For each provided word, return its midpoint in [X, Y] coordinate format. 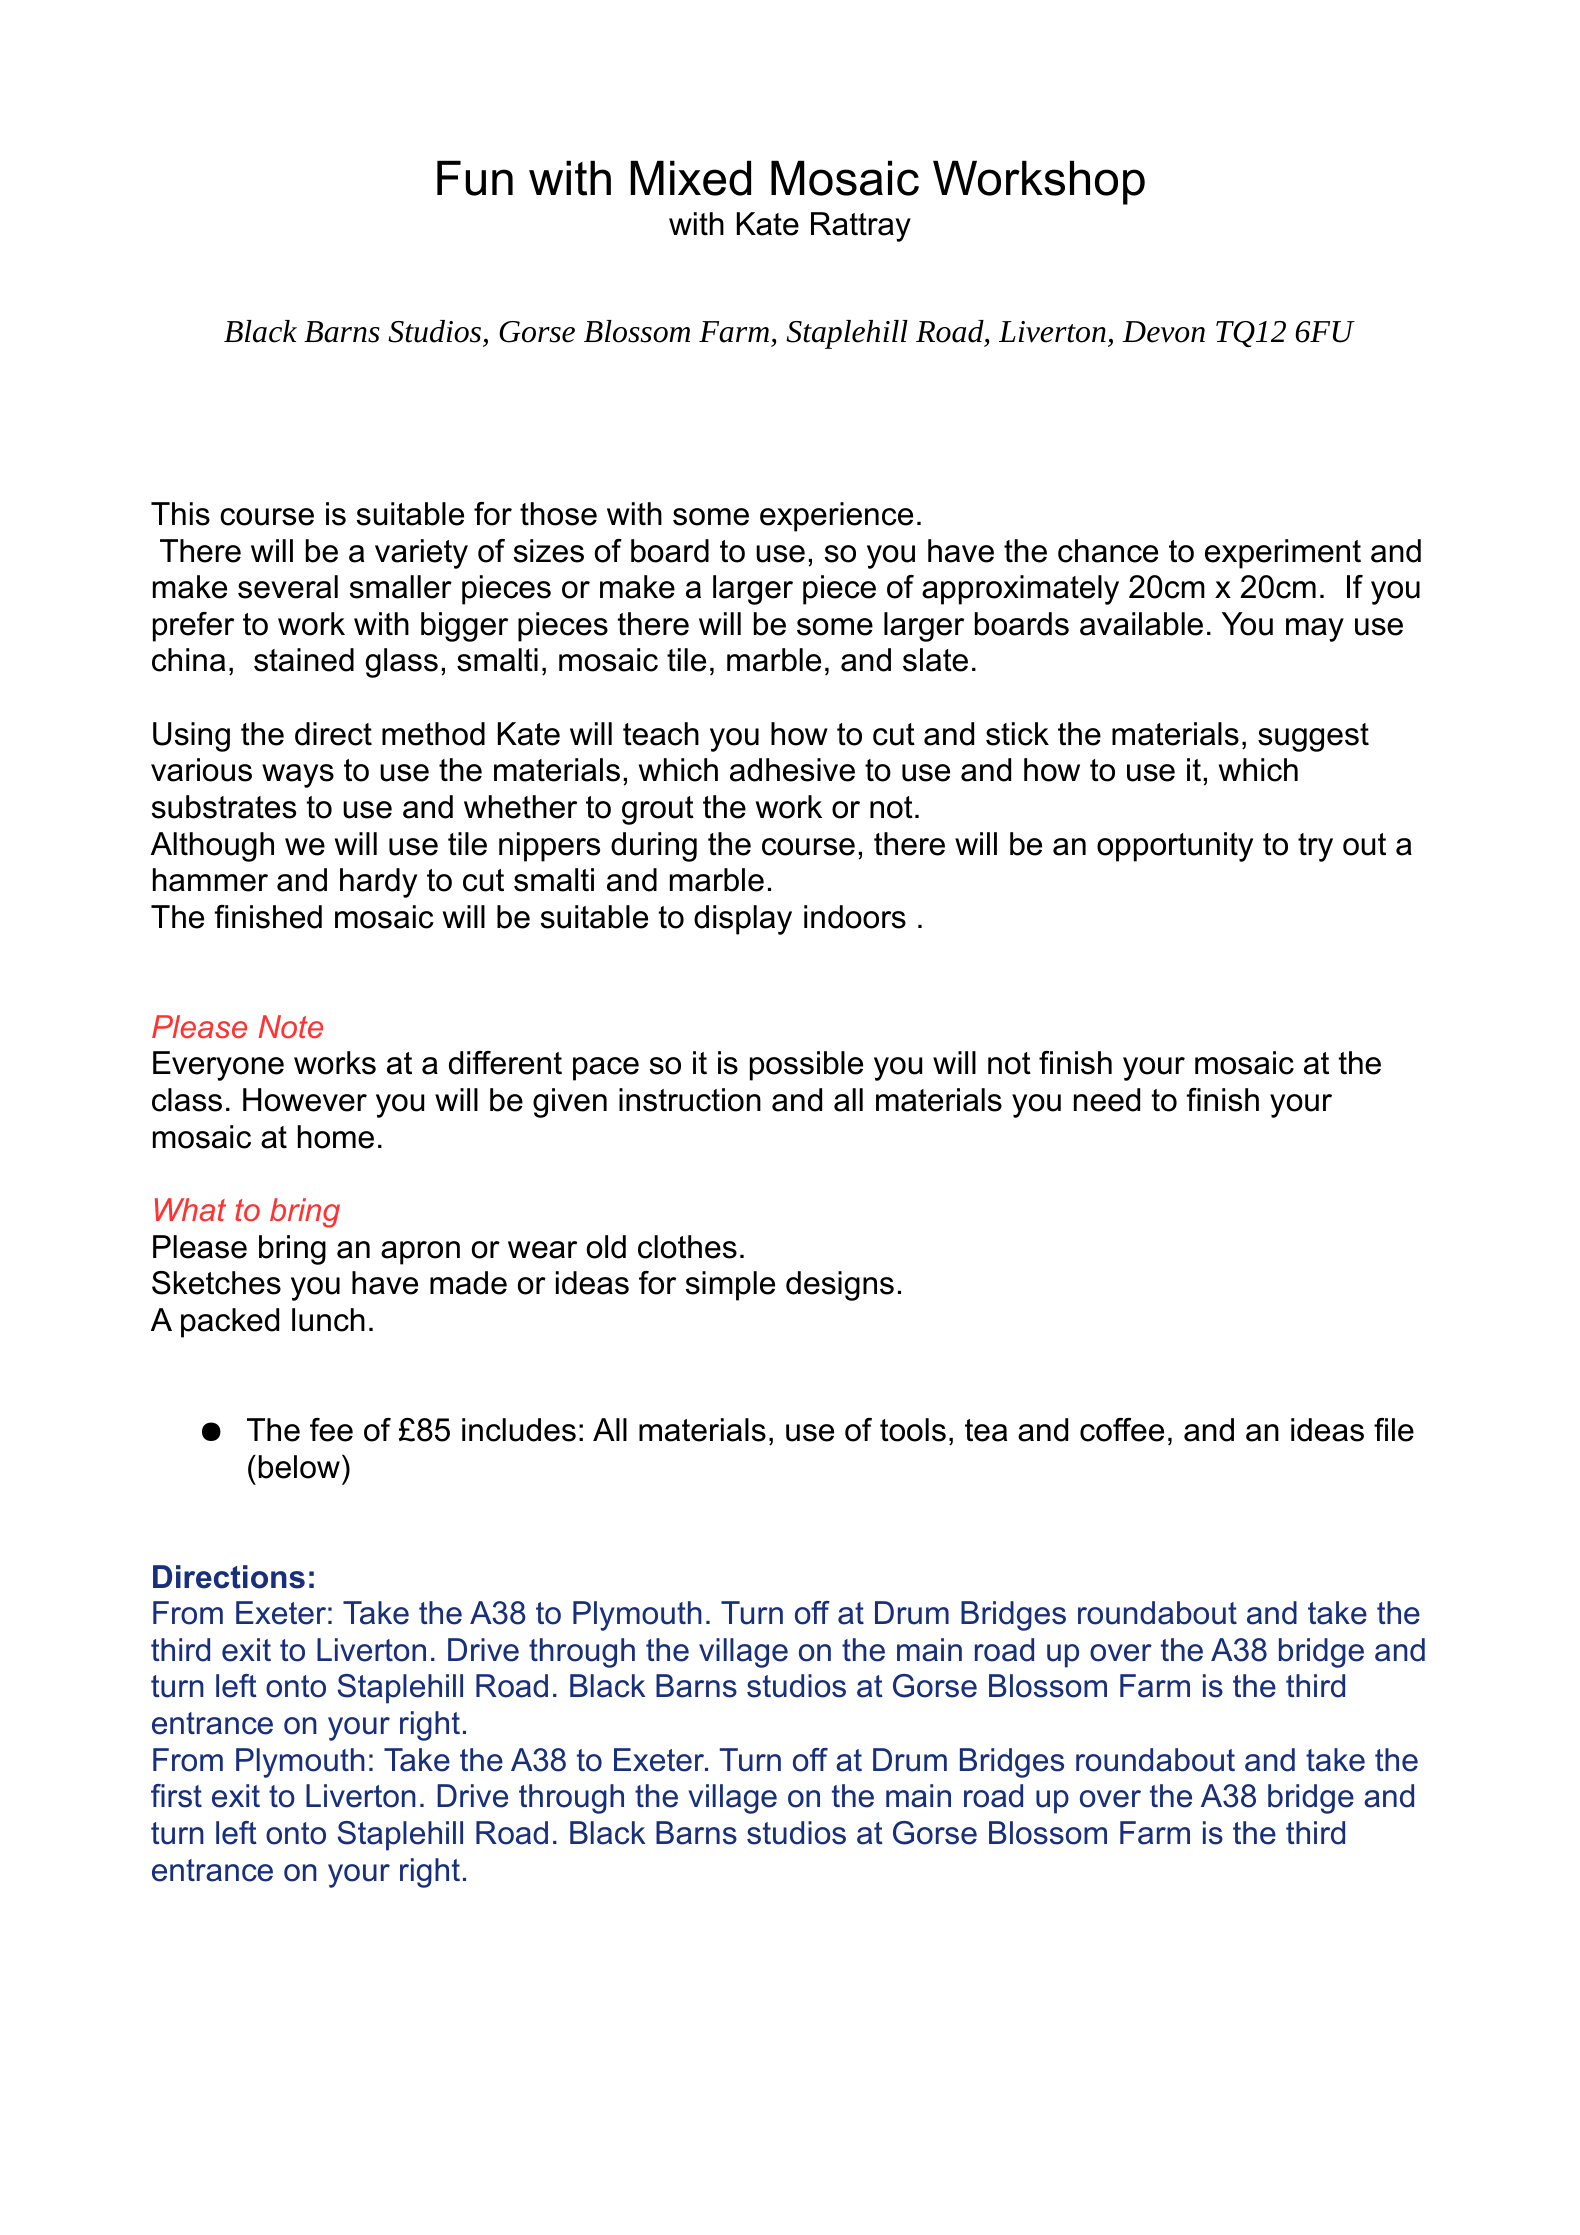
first [176, 1796]
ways [298, 776]
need [1107, 1100]
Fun [475, 178]
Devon [1163, 332]
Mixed [690, 178]
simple [730, 1286]
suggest [1313, 737]
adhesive [792, 770]
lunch [328, 1320]
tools [913, 1430]
